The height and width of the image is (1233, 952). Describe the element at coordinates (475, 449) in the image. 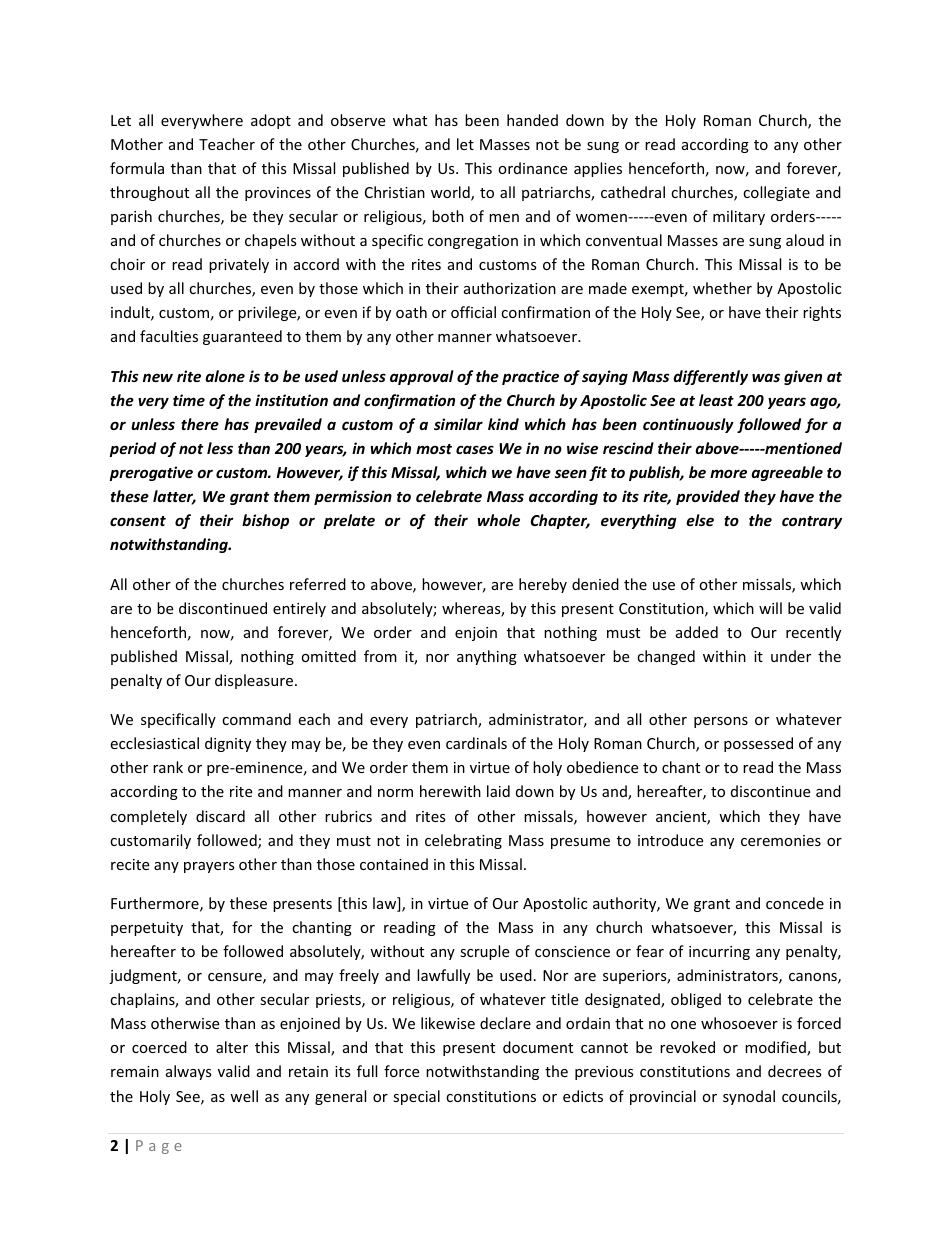

I see `cases` at that location.
